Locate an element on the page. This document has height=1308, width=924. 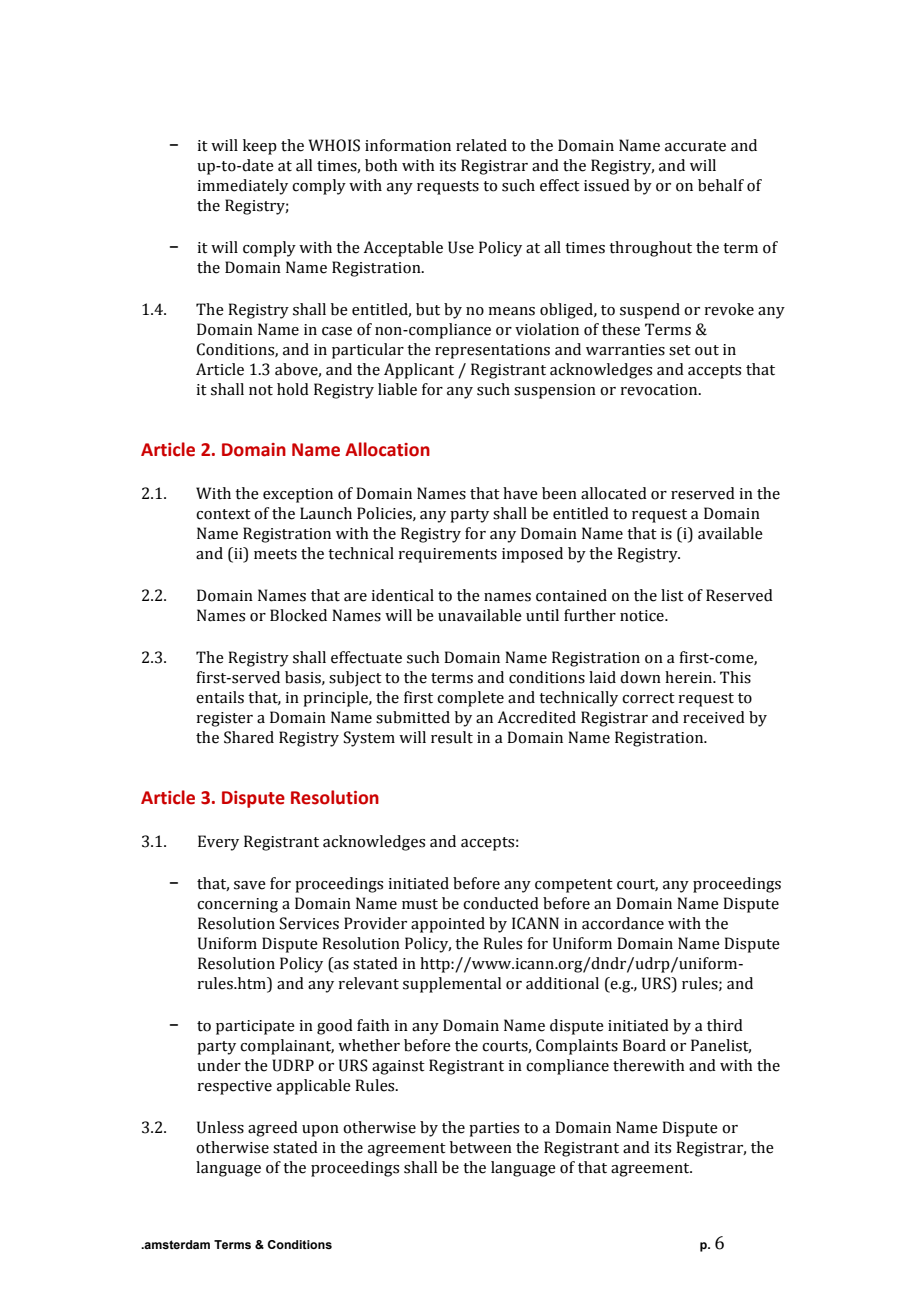
amsterdam is located at coordinates (176, 1244).
